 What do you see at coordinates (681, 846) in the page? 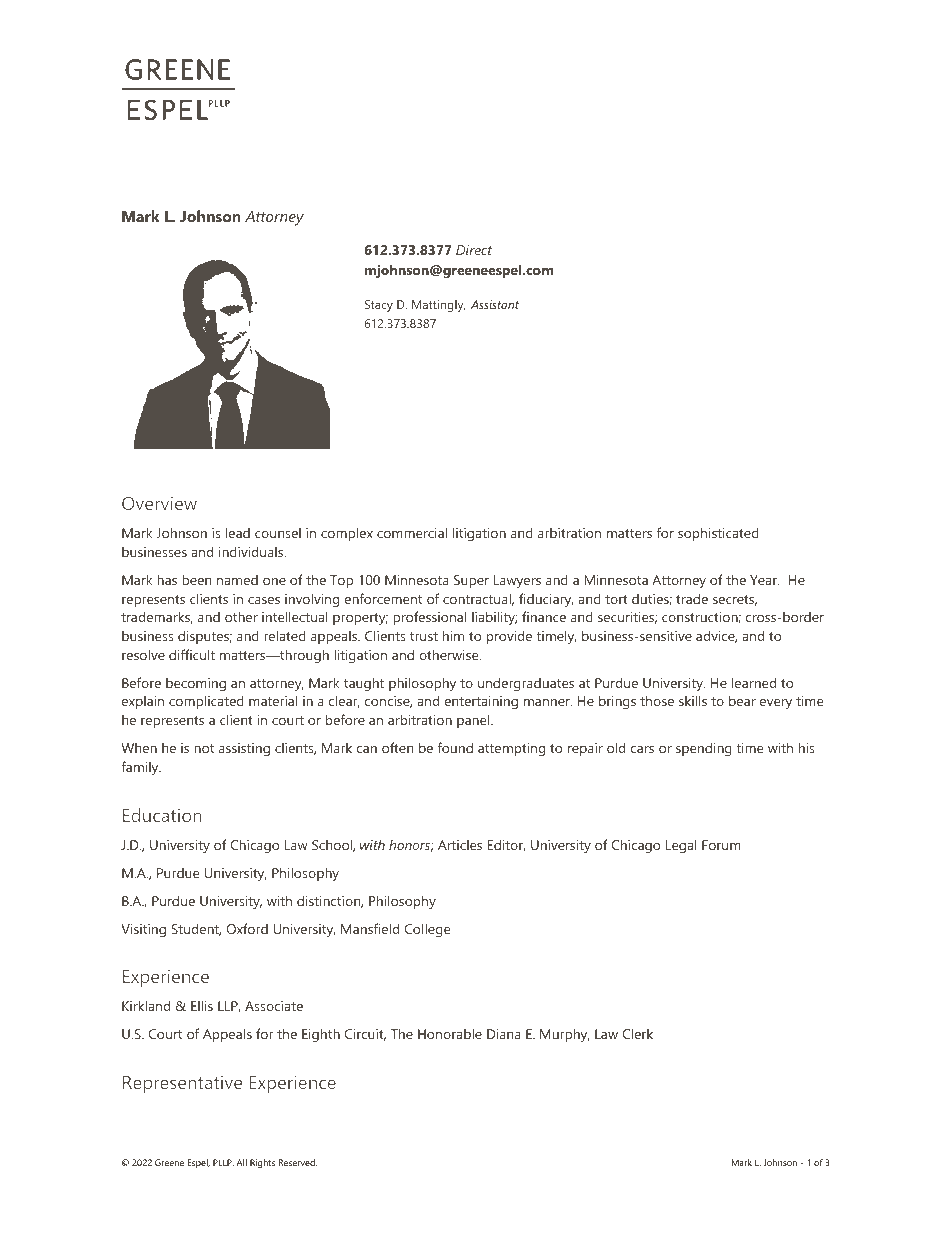
I see `Legal` at bounding box center [681, 846].
